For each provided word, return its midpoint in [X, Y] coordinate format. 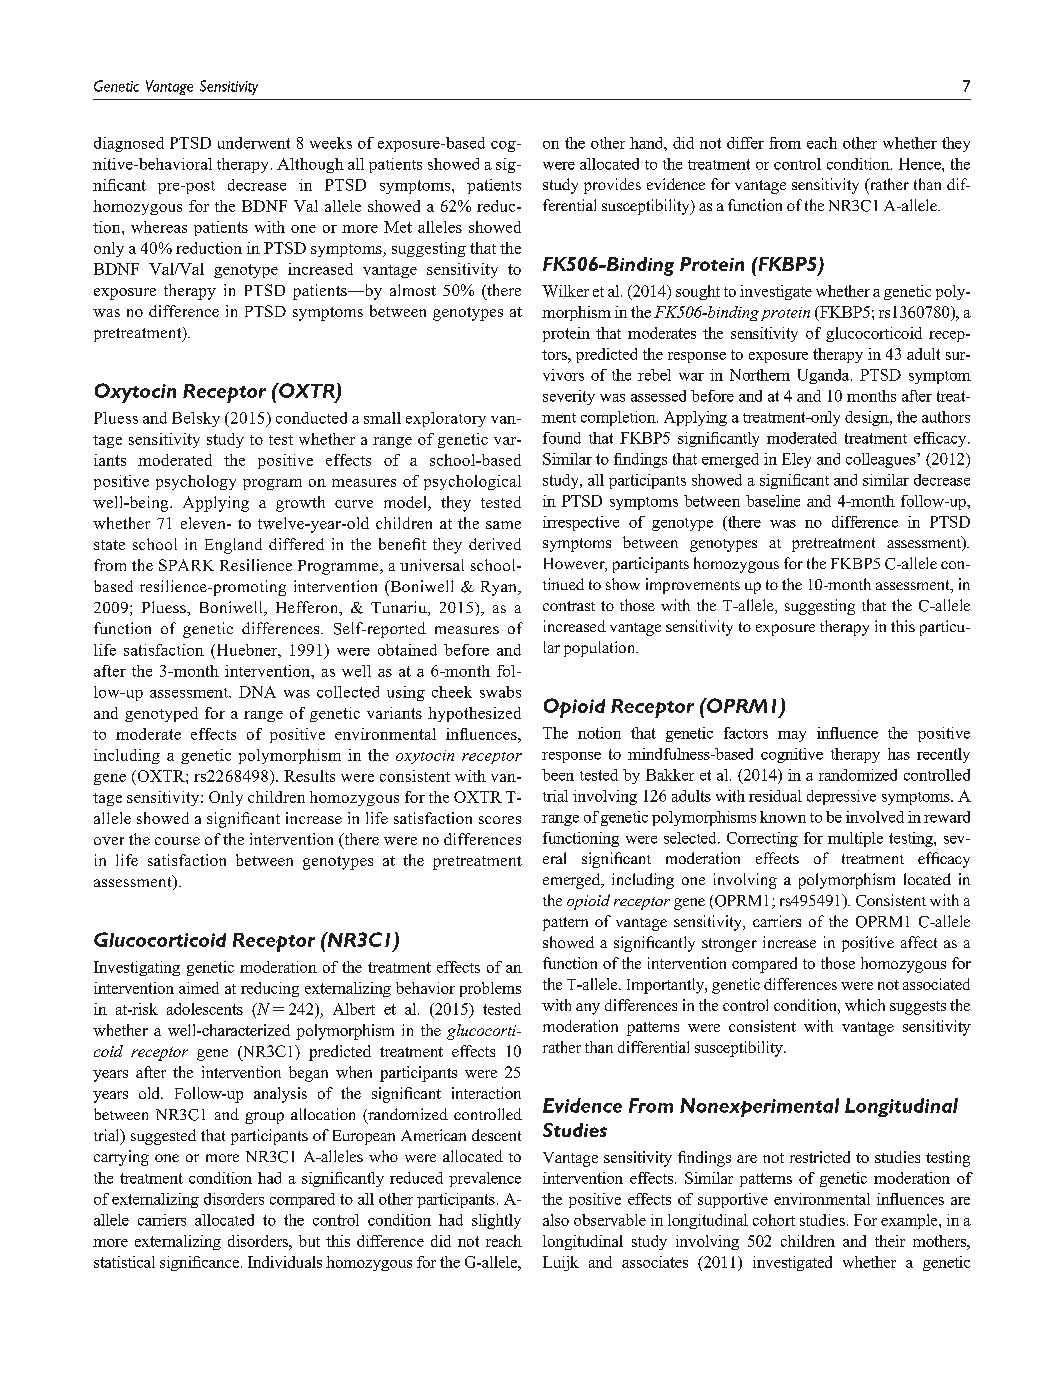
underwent [254, 143]
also [556, 1220]
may [792, 736]
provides [612, 186]
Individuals [285, 1262]
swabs [500, 692]
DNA [257, 692]
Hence [921, 164]
